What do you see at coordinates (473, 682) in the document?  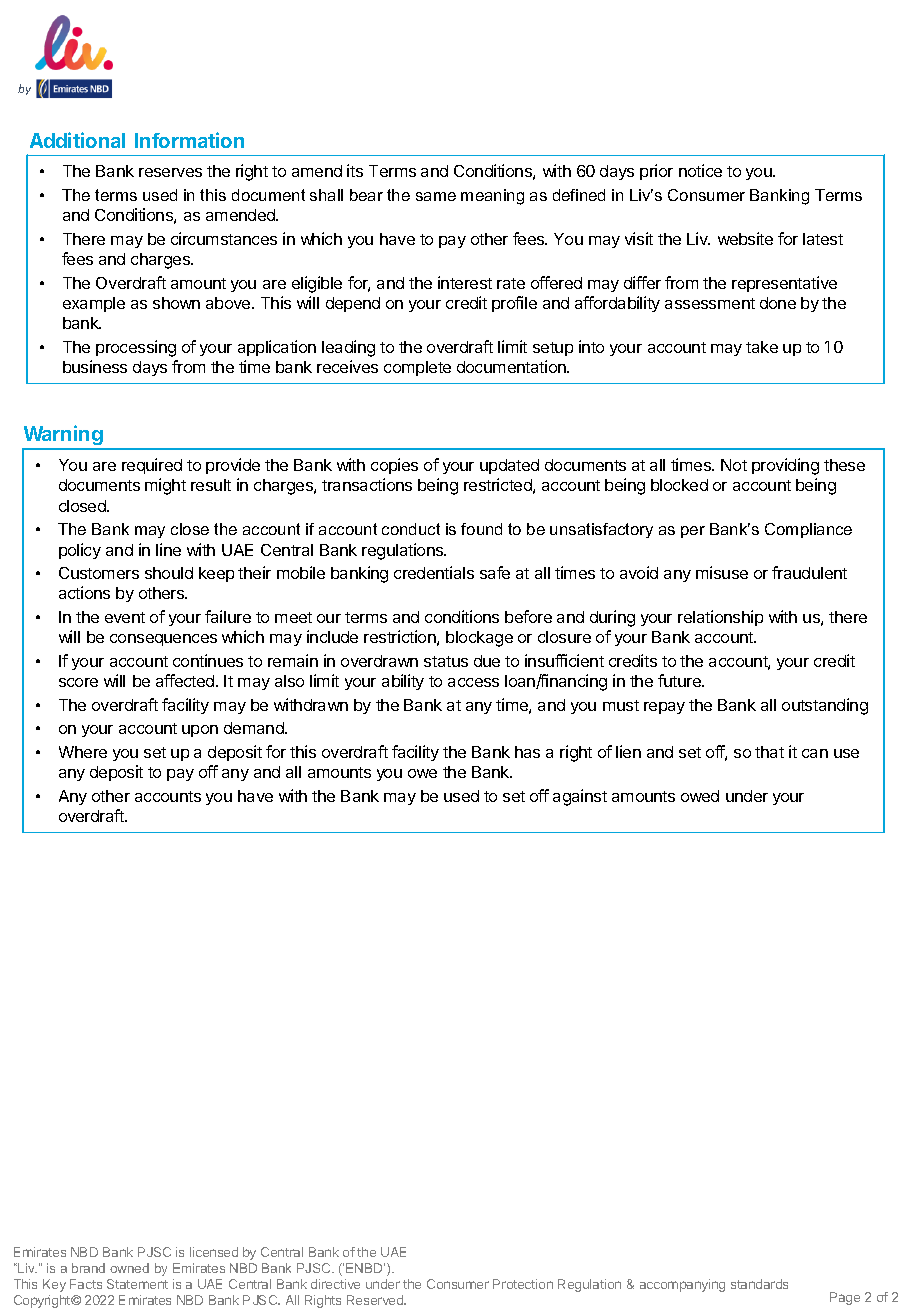 I see `access` at bounding box center [473, 682].
